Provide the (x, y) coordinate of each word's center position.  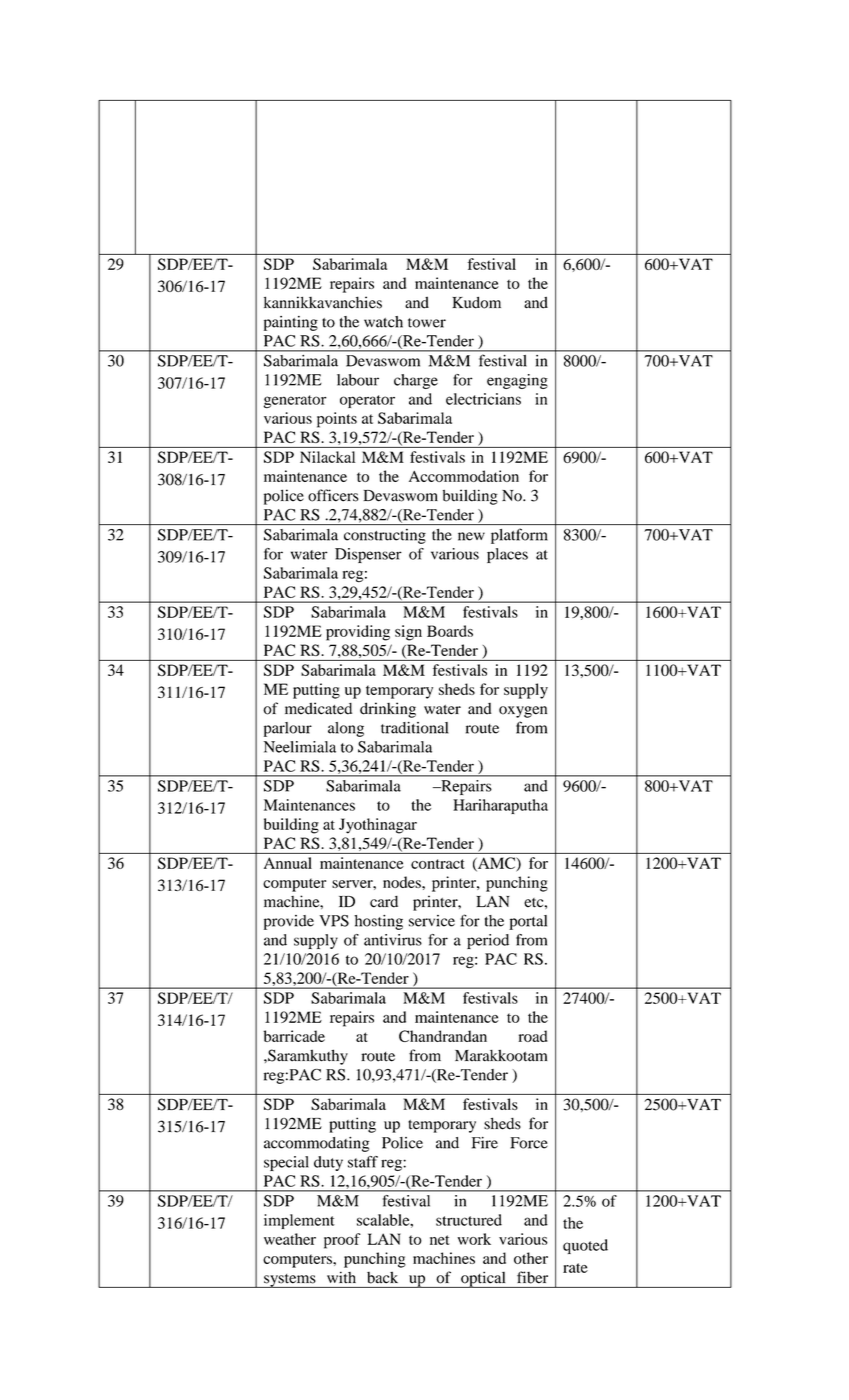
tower (427, 323)
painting (291, 323)
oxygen (523, 712)
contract (438, 864)
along (346, 729)
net (440, 1240)
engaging (517, 381)
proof (342, 1241)
